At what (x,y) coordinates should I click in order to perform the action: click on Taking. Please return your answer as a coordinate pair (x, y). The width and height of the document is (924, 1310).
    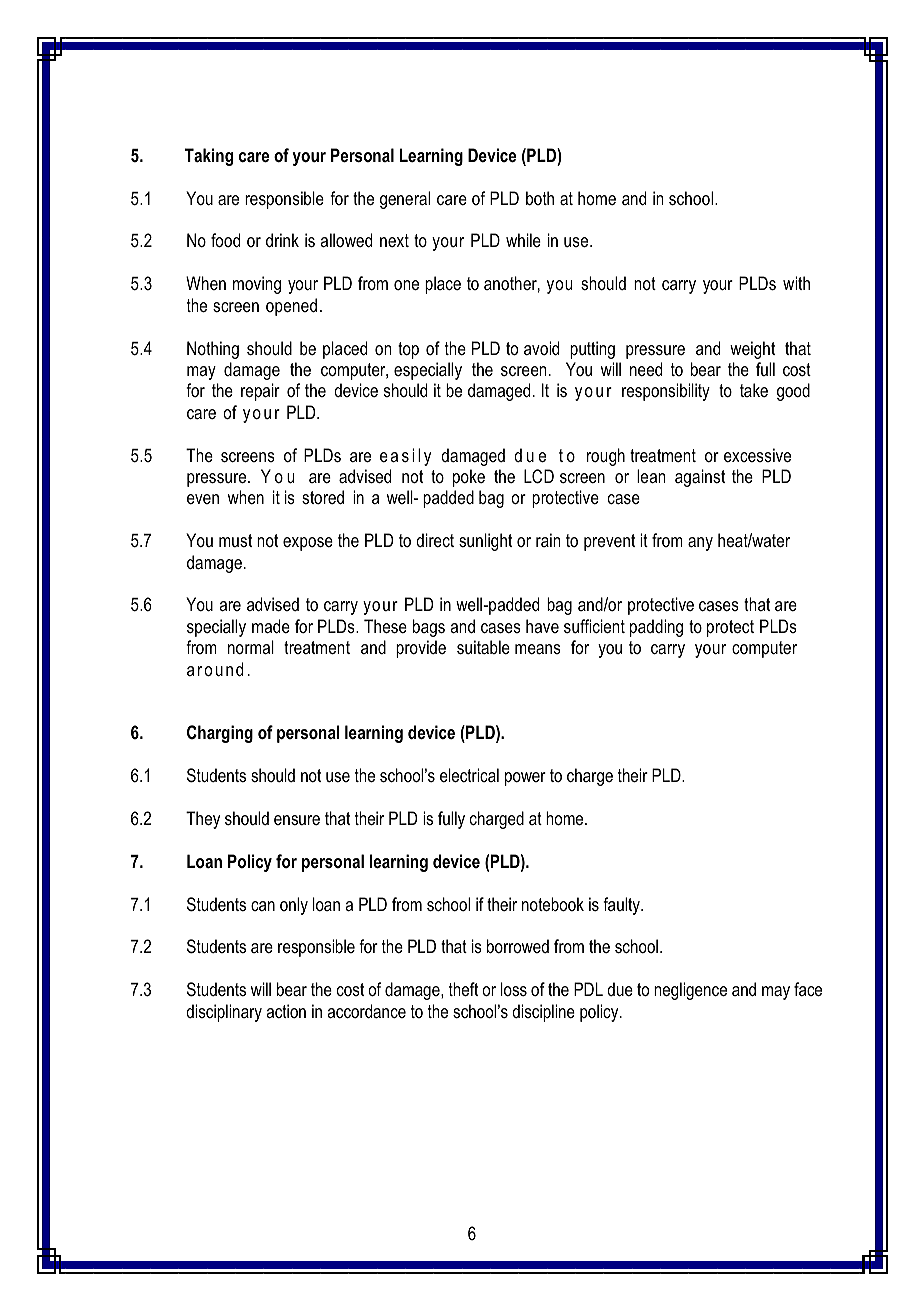
    Looking at the image, I should click on (209, 157).
